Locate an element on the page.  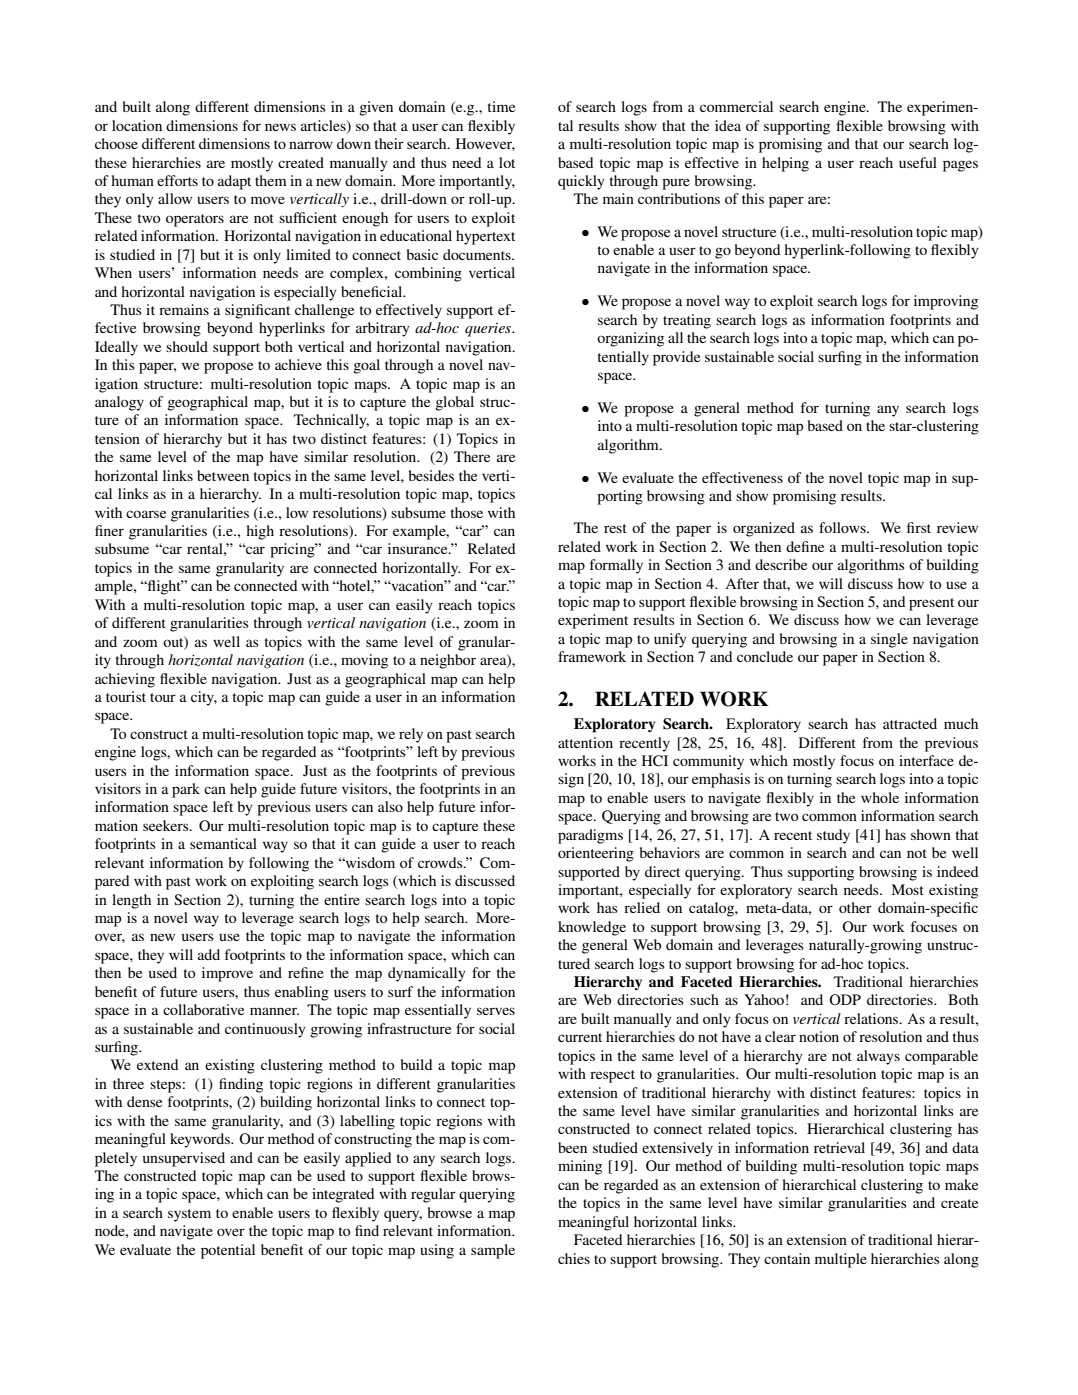
system is located at coordinates (189, 1215).
